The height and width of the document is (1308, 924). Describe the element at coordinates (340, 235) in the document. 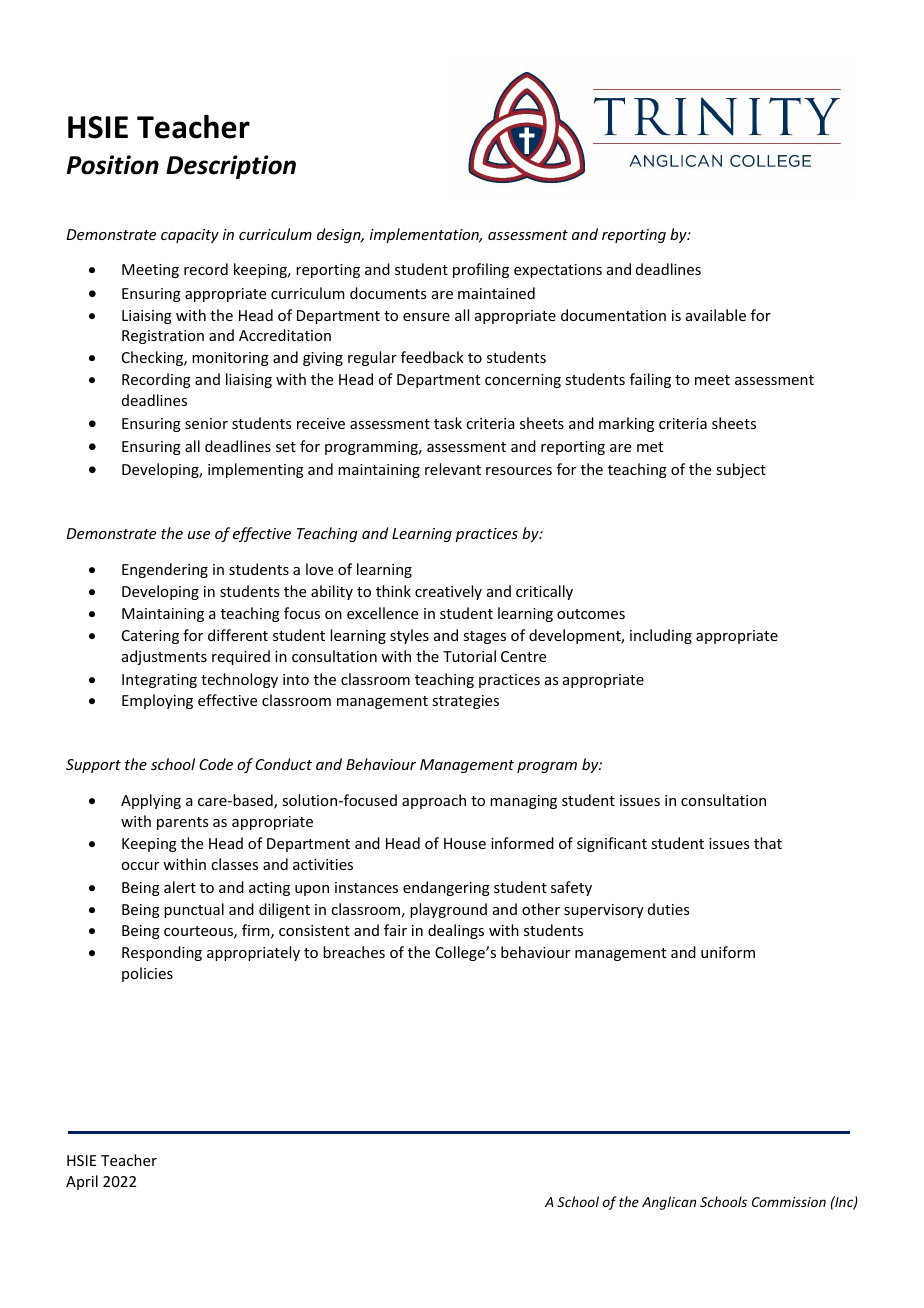

I see `design` at that location.
